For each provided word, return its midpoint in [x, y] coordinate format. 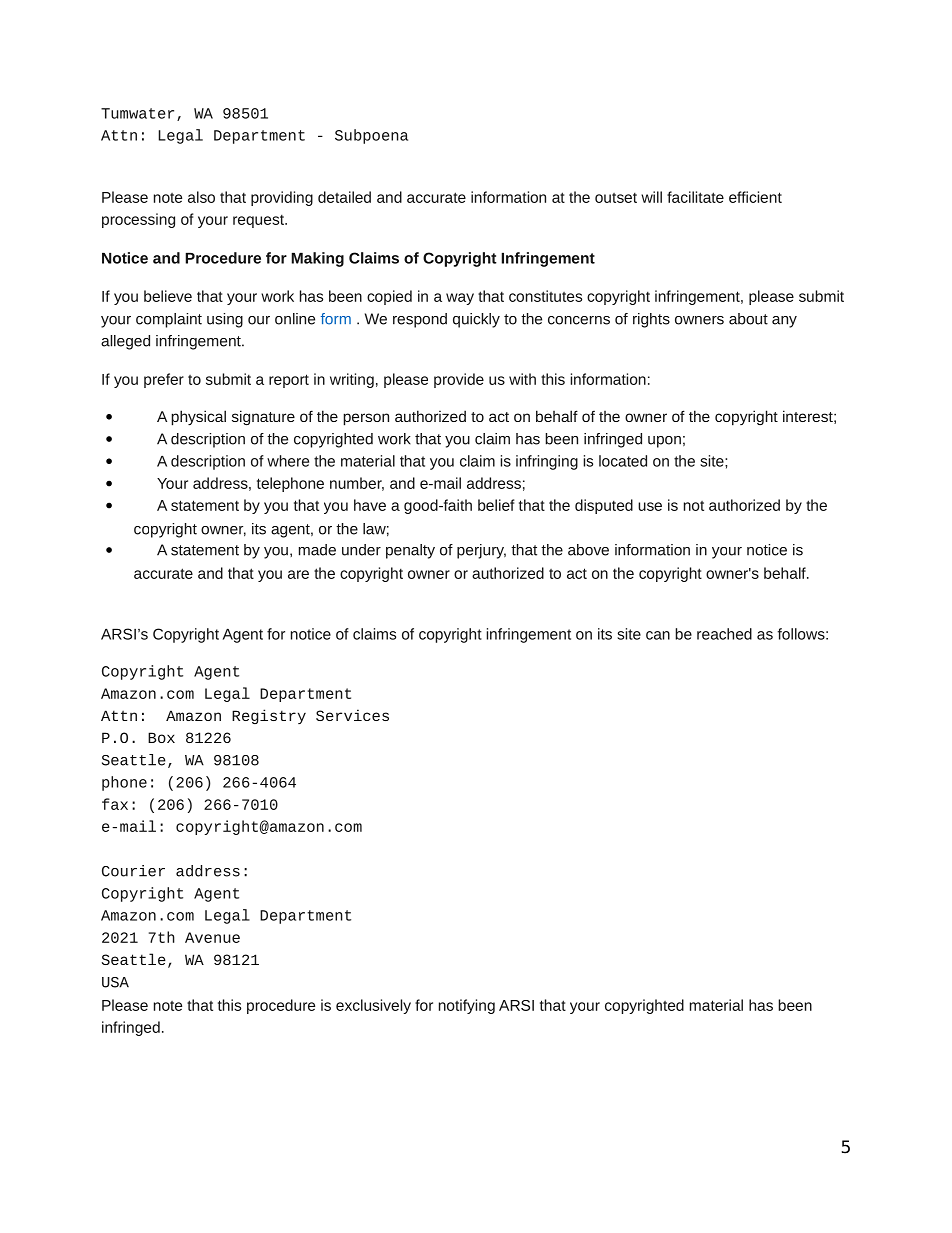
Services [352, 715]
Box [161, 737]
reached [724, 634]
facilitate [695, 197]
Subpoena [371, 136]
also [201, 197]
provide [459, 380]
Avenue [212, 937]
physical [198, 418]
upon [664, 442]
